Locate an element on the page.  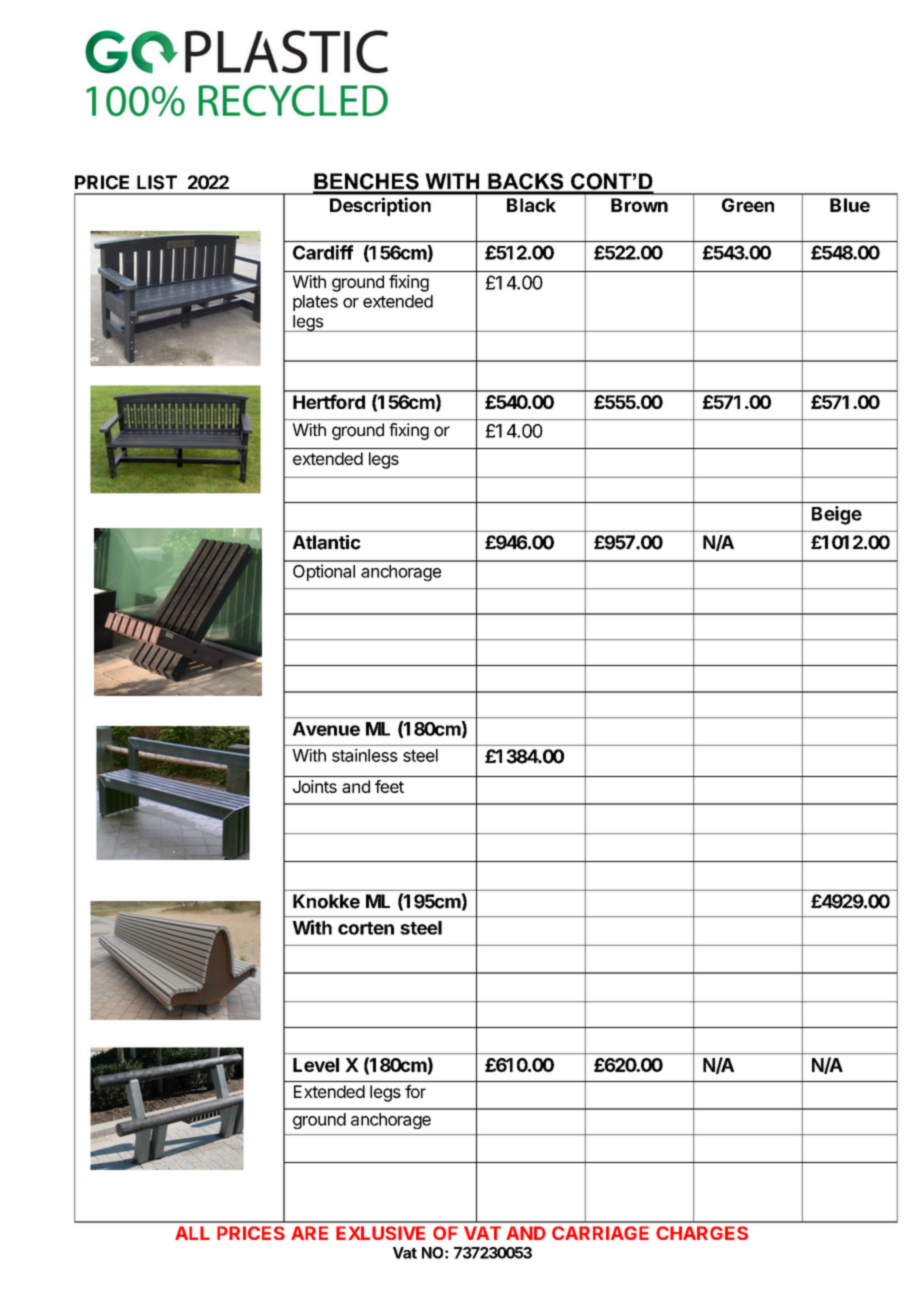
Joints is located at coordinates (315, 786).
